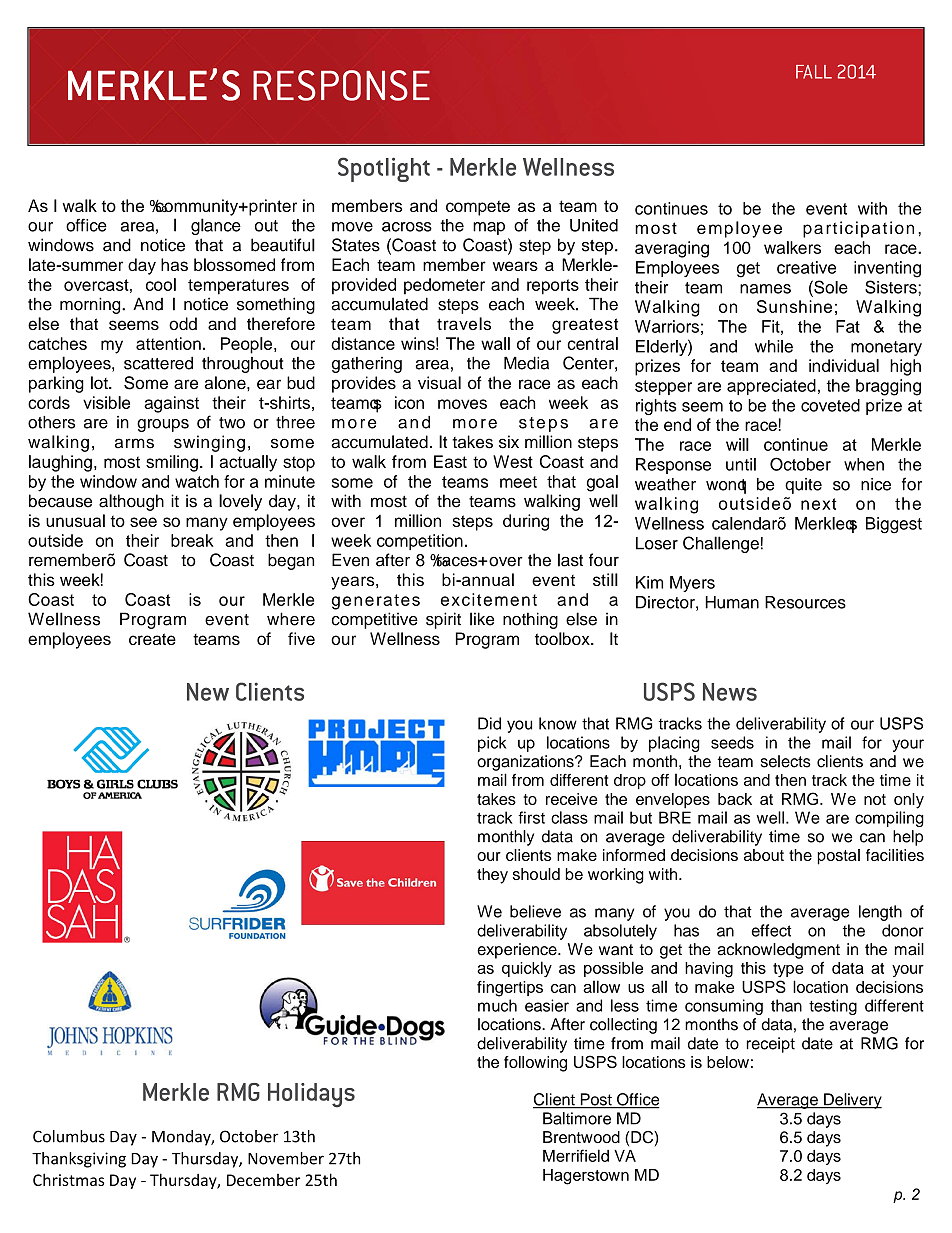  I want to click on selects, so click(786, 761).
